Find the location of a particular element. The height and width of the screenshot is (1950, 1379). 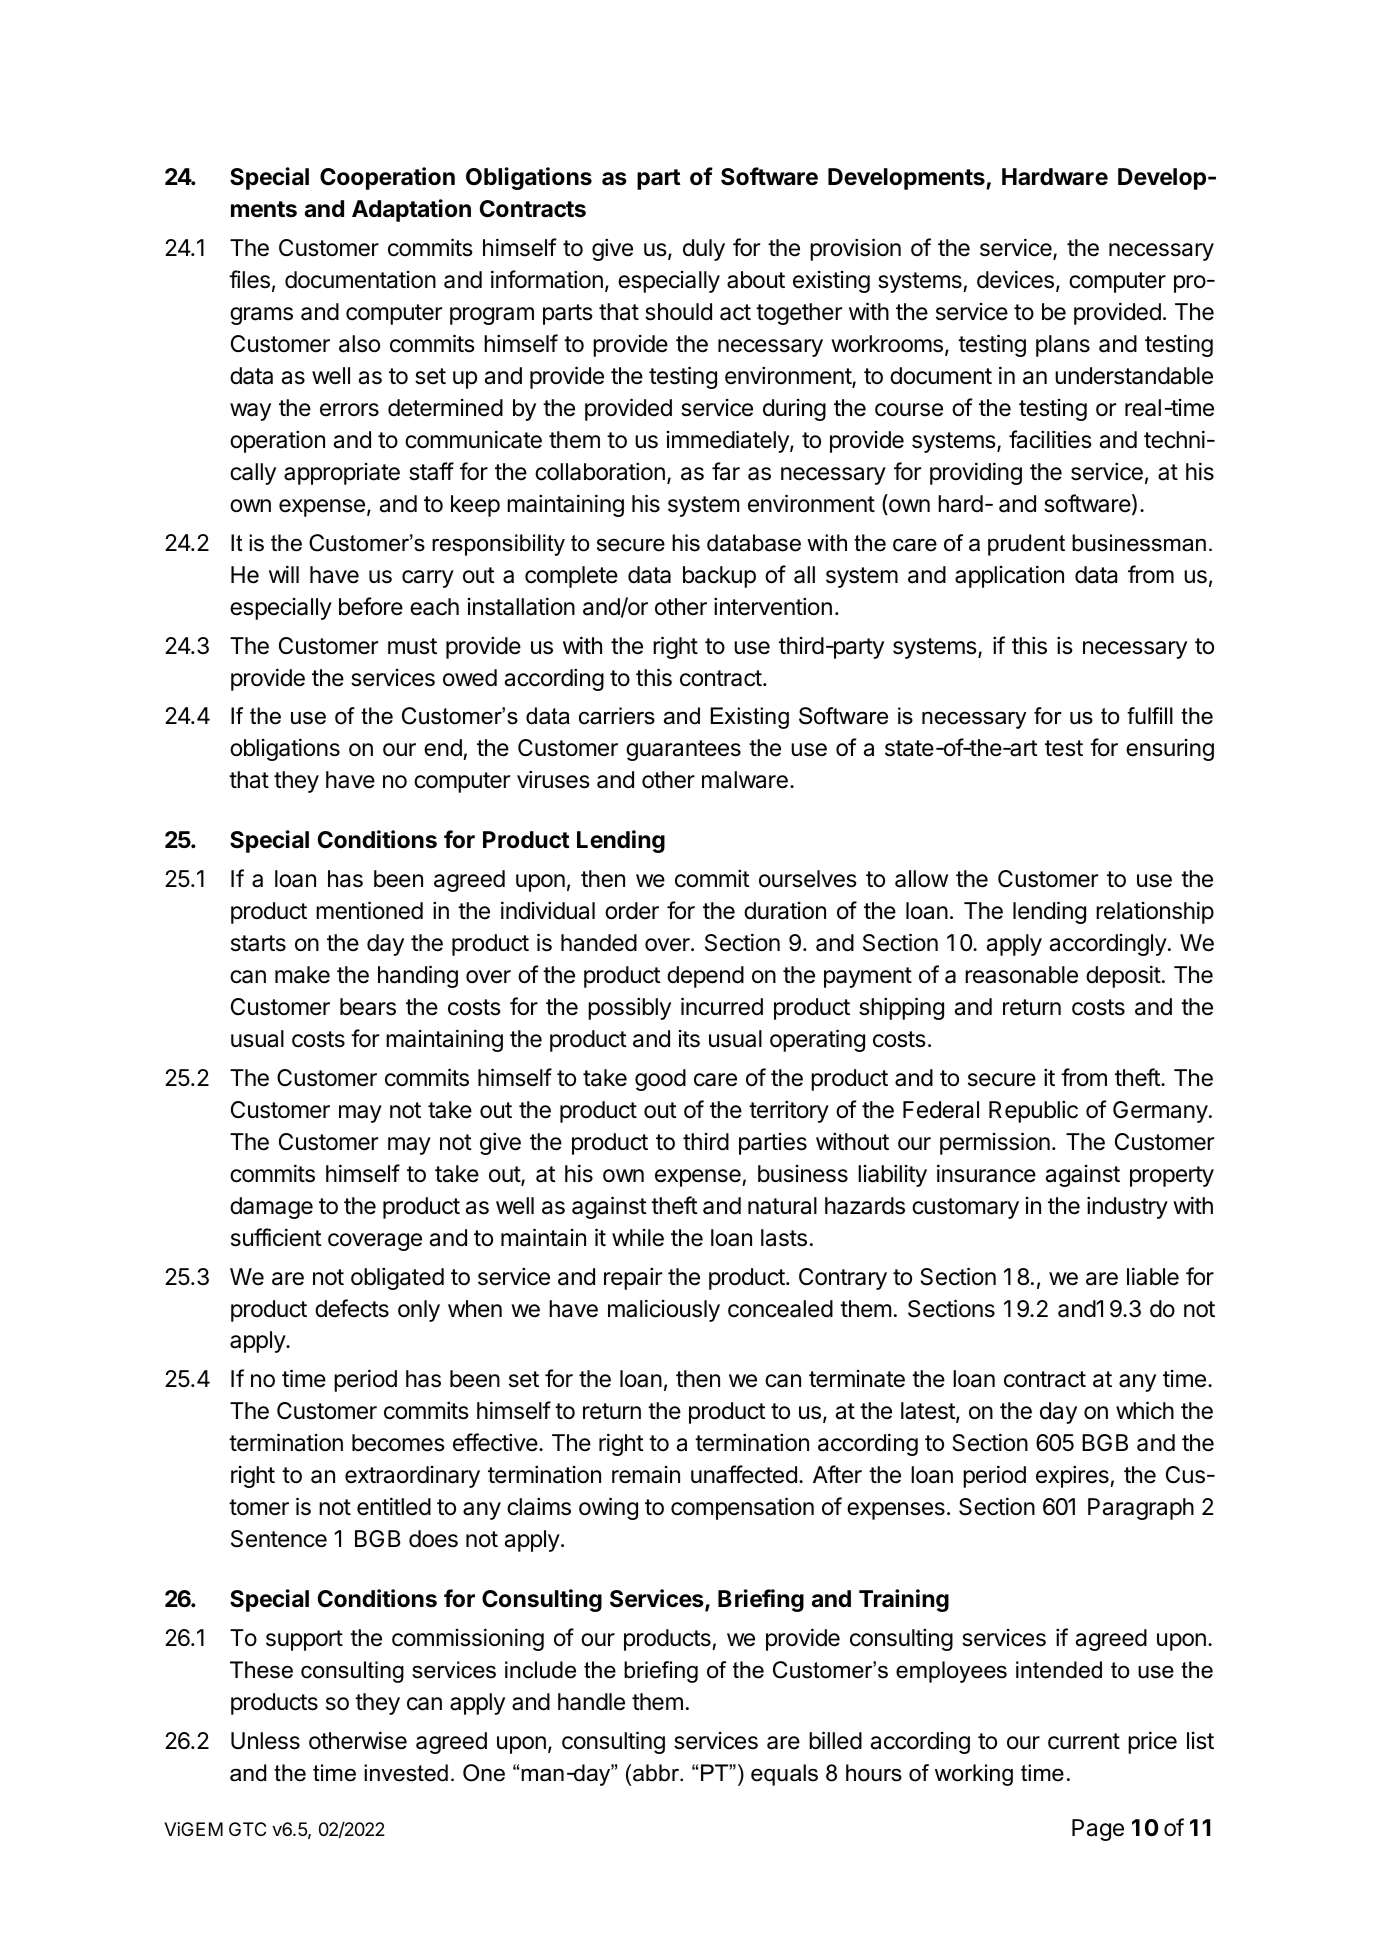

liable is located at coordinates (1153, 1276).
